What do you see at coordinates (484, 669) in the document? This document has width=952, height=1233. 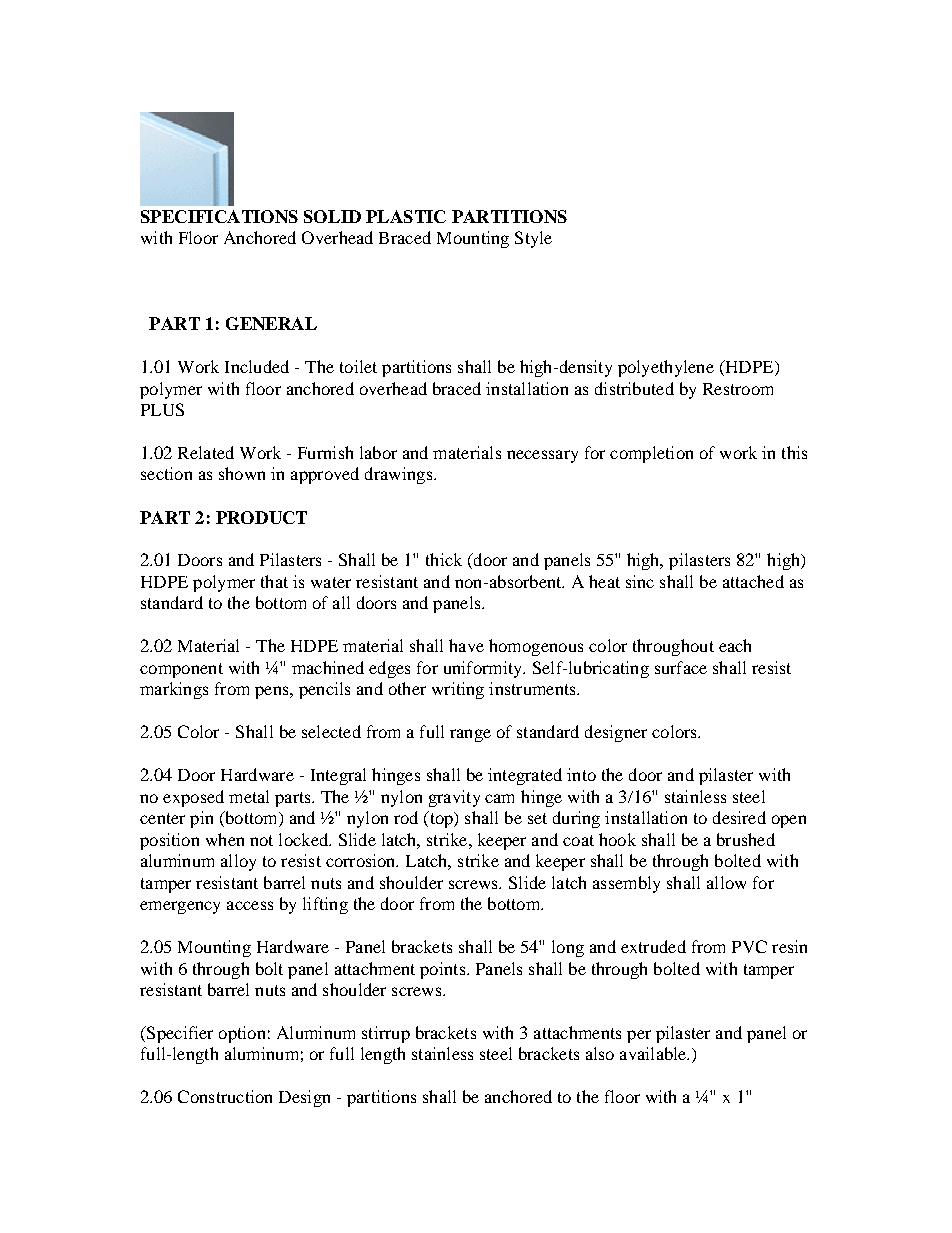 I see `uniformity` at bounding box center [484, 669].
